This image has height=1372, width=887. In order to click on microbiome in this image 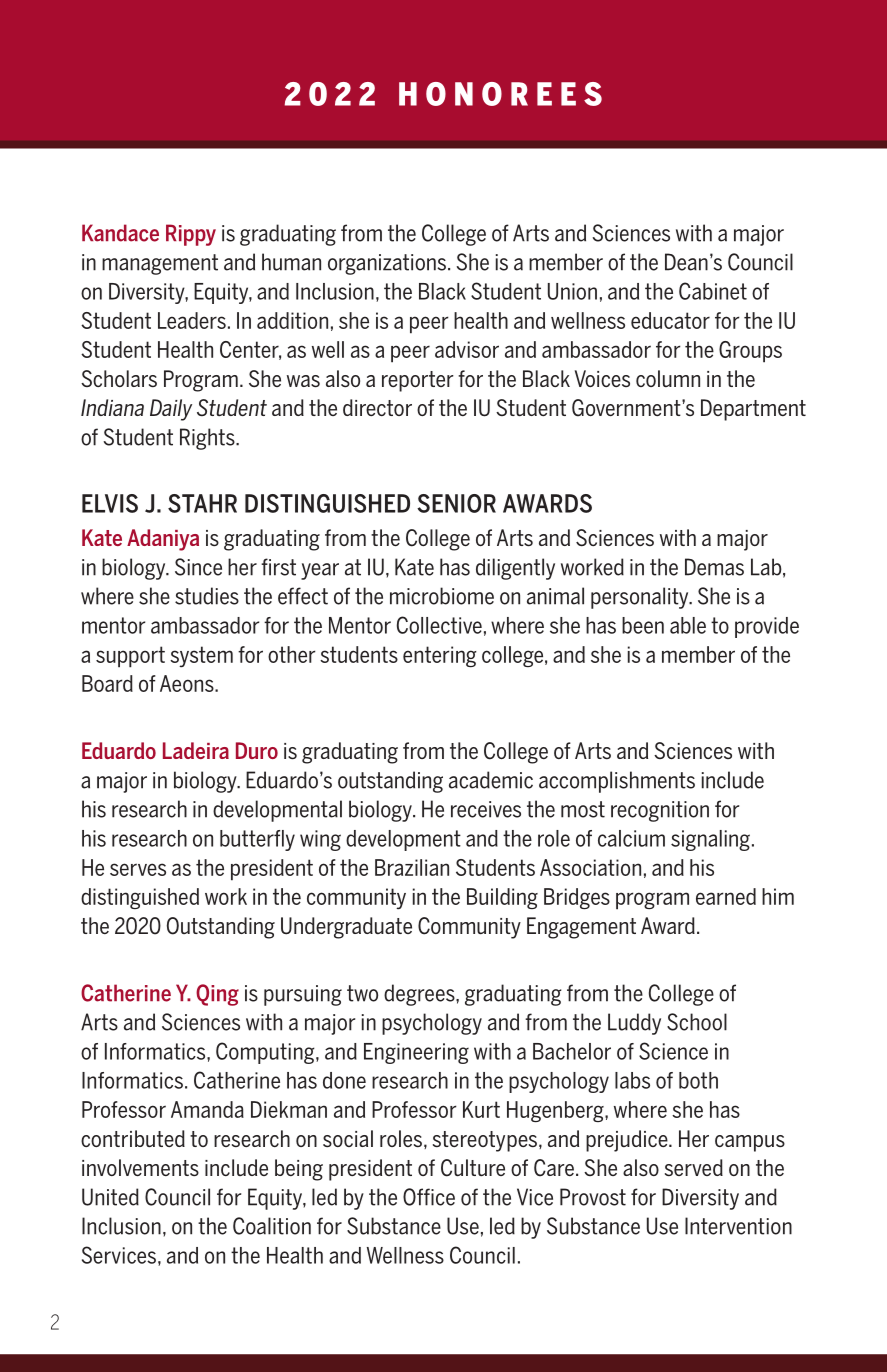, I will do `click(442, 596)`.
